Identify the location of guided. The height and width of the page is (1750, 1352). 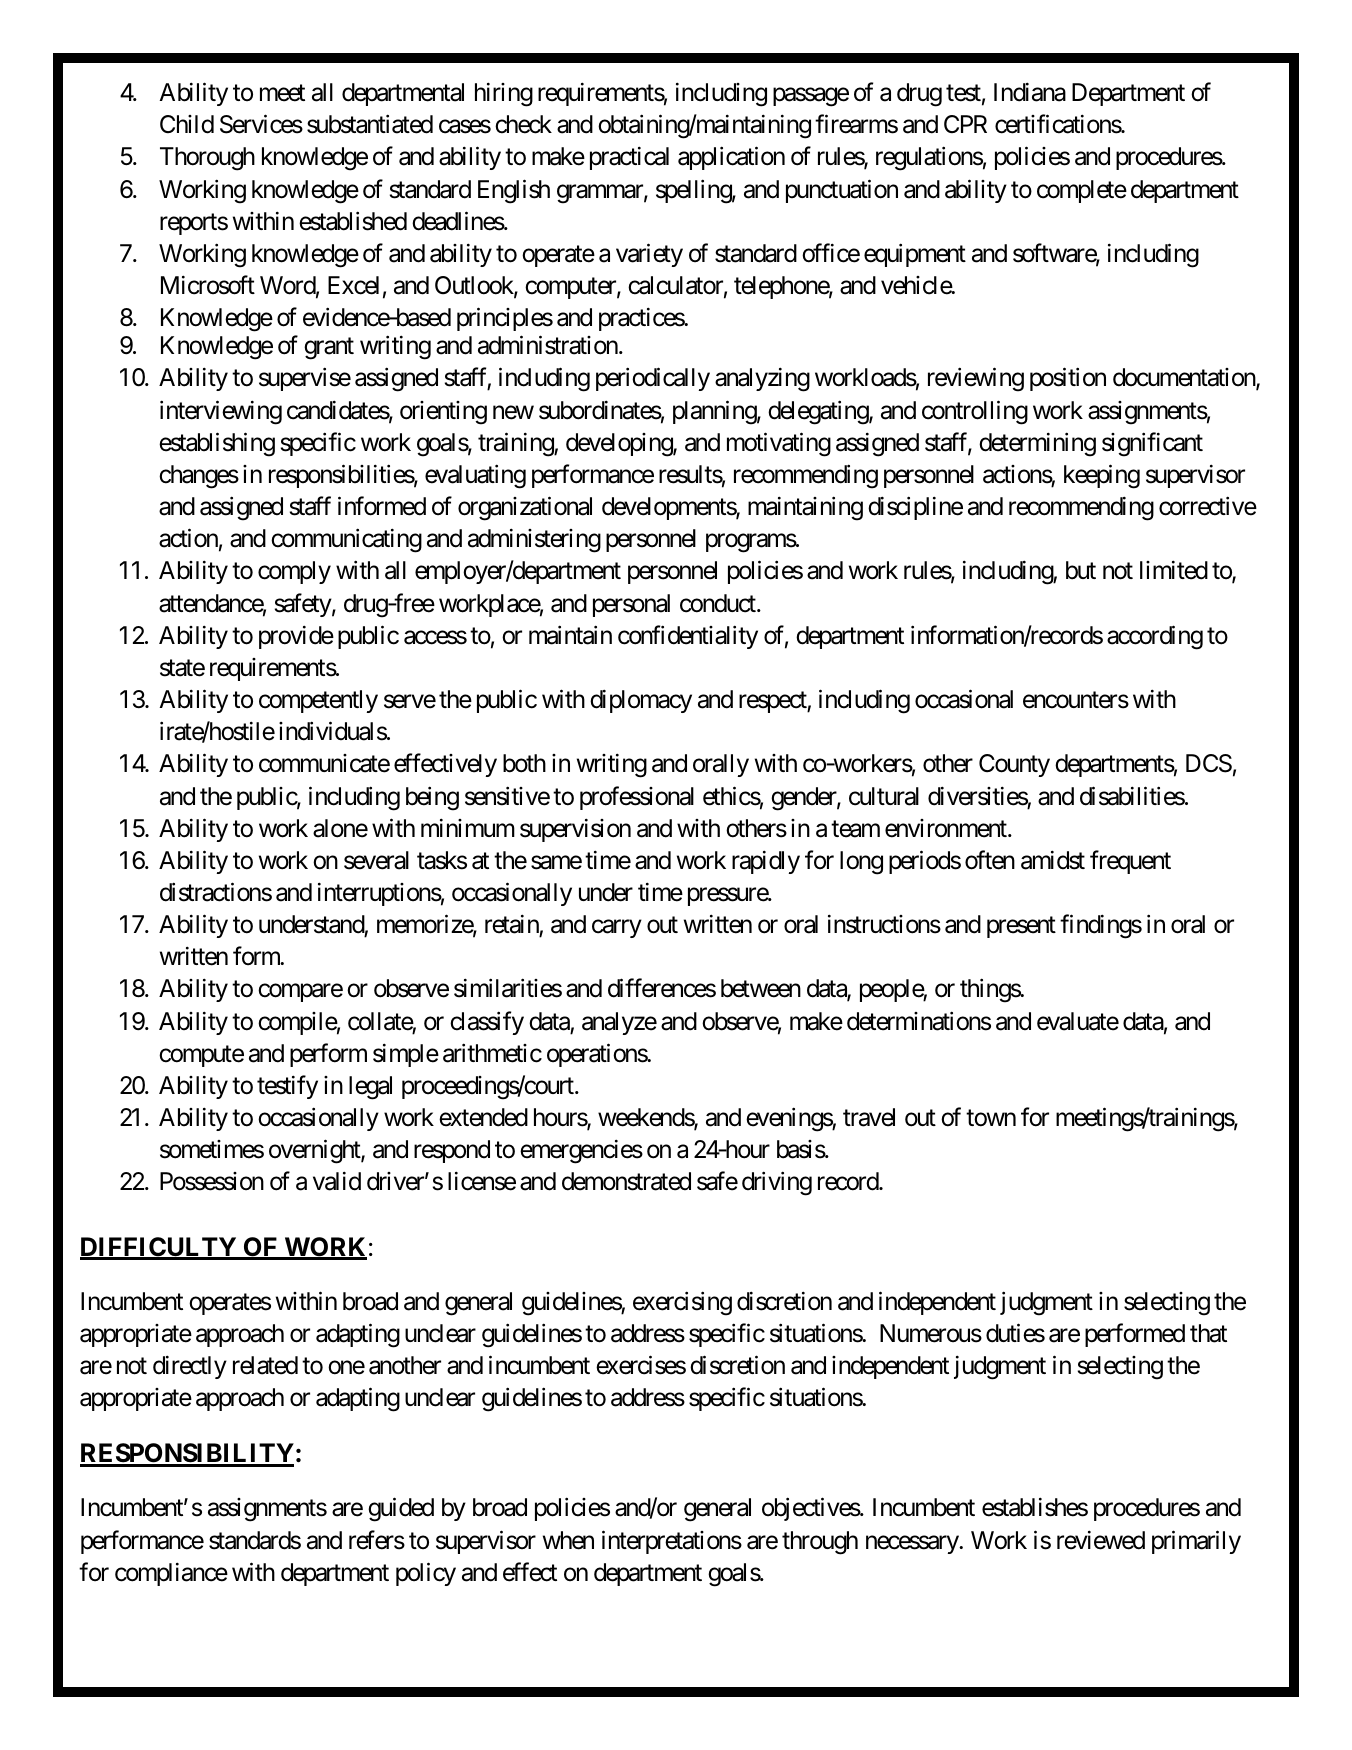
(401, 1510).
